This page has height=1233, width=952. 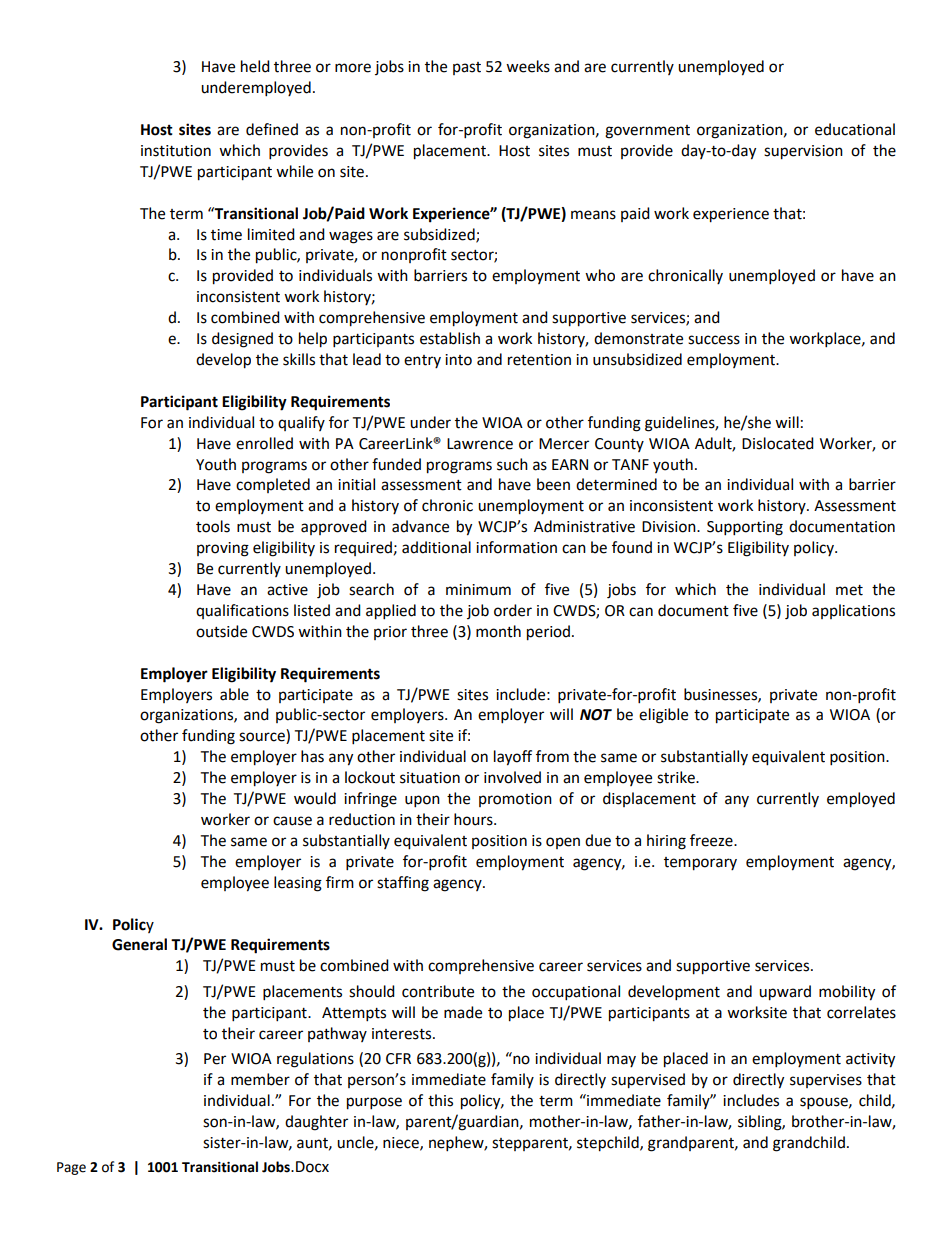 I want to click on designed, so click(x=242, y=340).
